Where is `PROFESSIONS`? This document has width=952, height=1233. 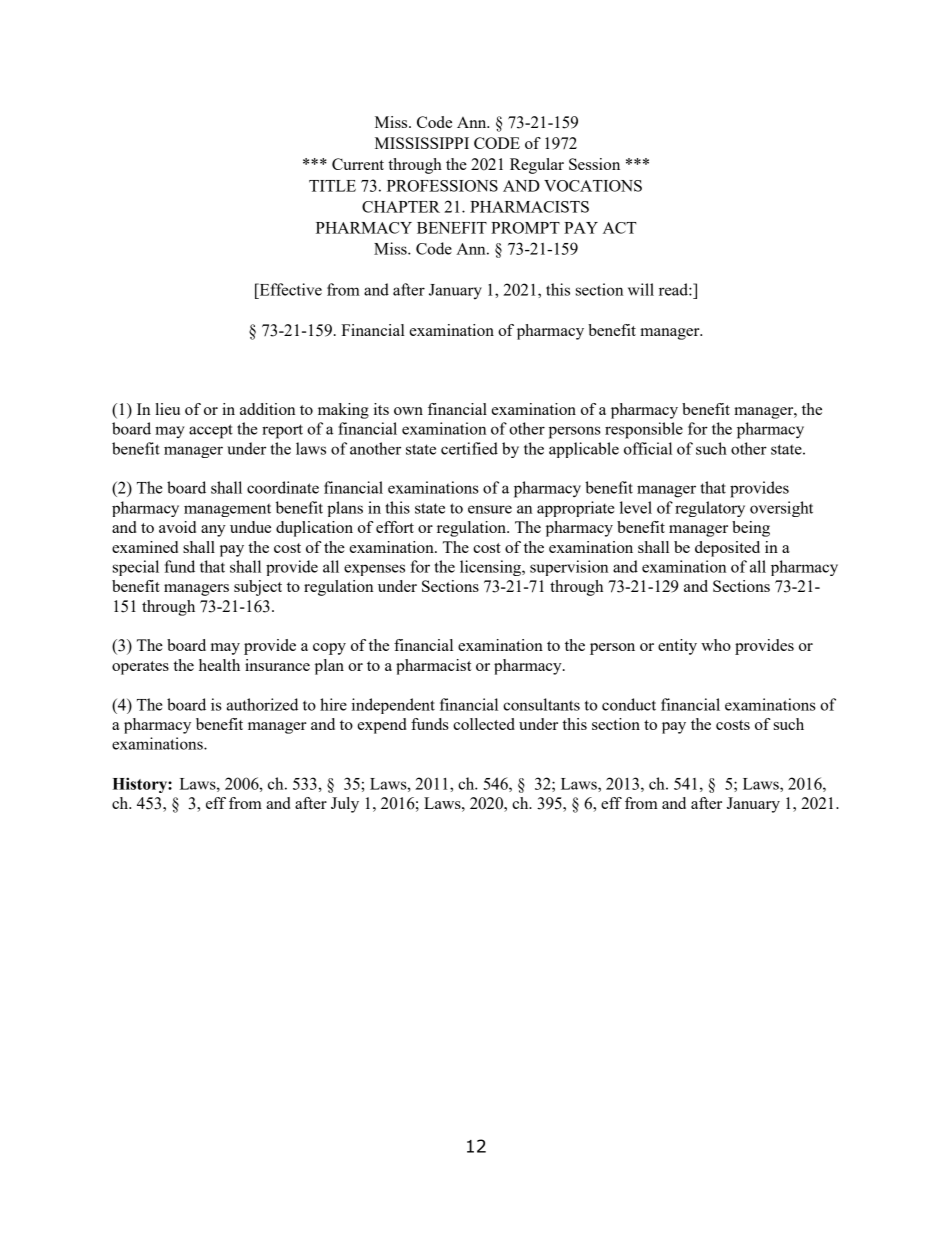
PROFESSIONS is located at coordinates (442, 186).
